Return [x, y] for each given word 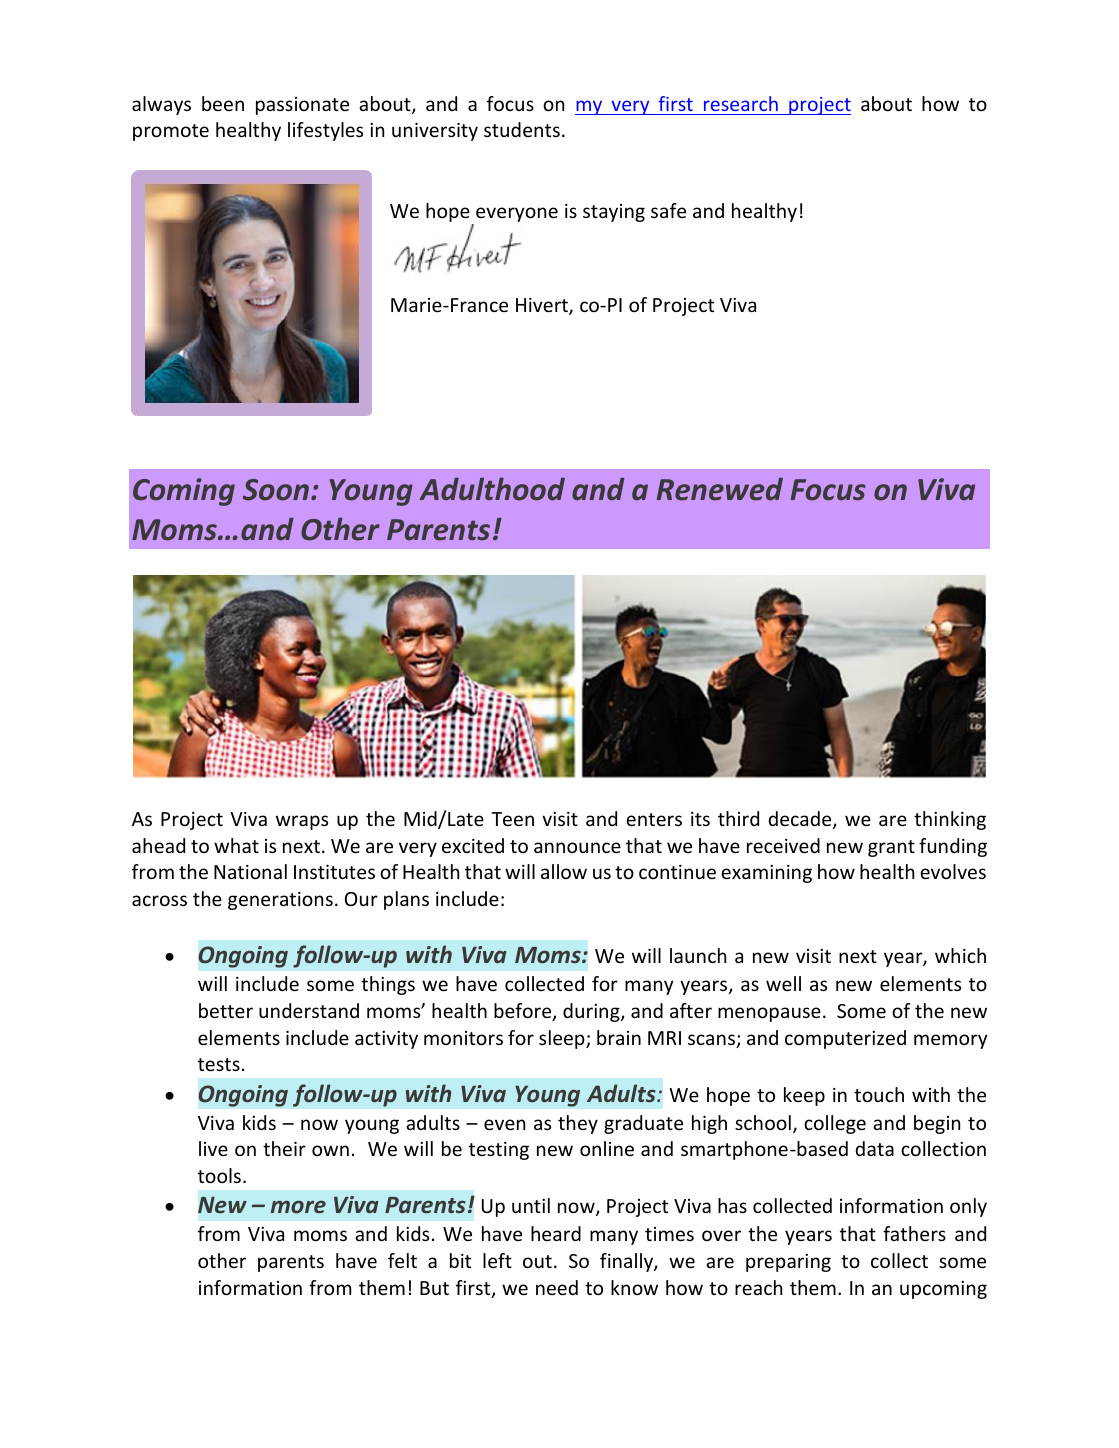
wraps [302, 822]
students [522, 129]
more [298, 1206]
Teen [512, 819]
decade [801, 820]
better [226, 1010]
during [592, 1012]
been [223, 103]
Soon [276, 490]
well [783, 983]
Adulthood [492, 489]
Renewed [720, 489]
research [741, 103]
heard [556, 1233]
